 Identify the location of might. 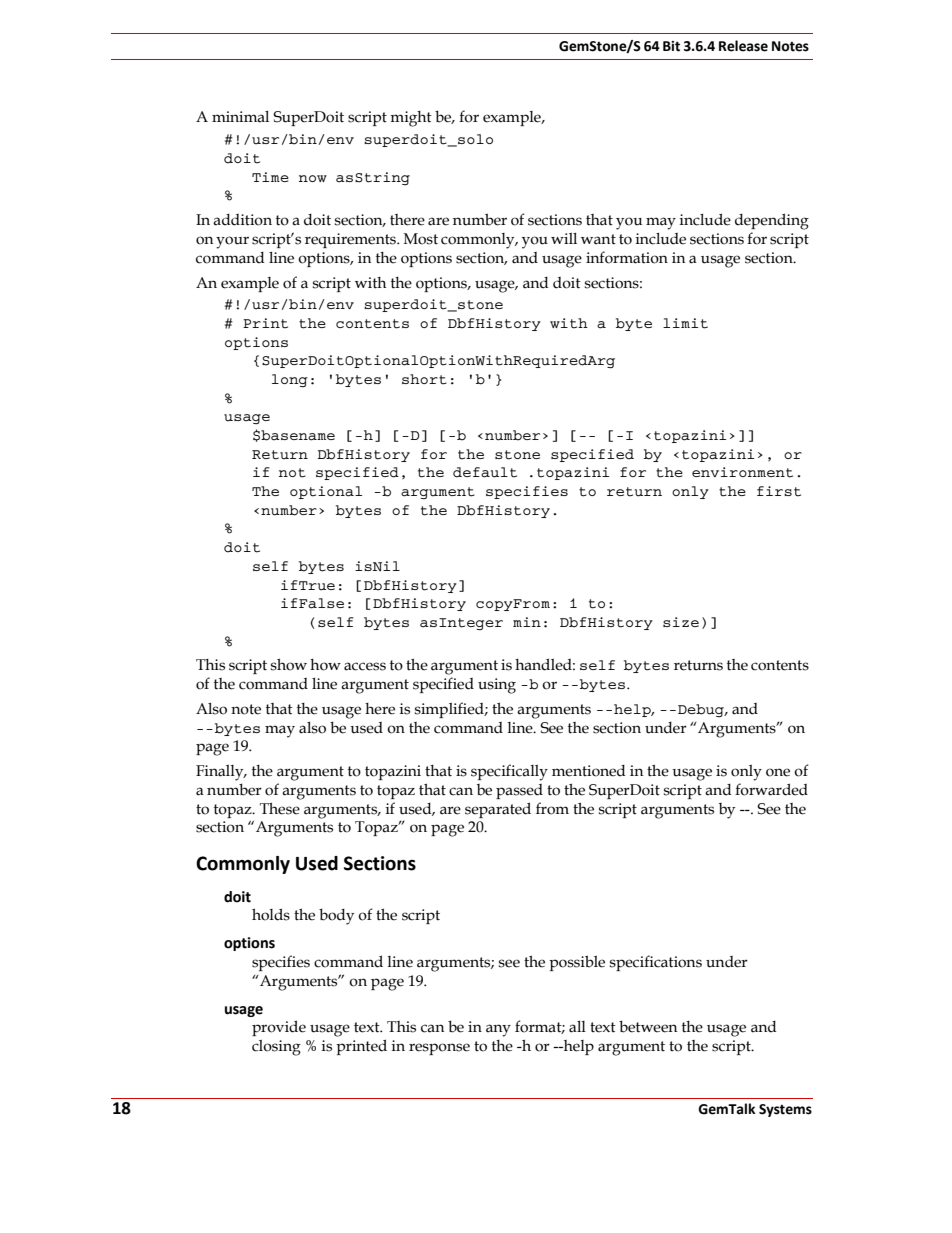
(411, 119).
